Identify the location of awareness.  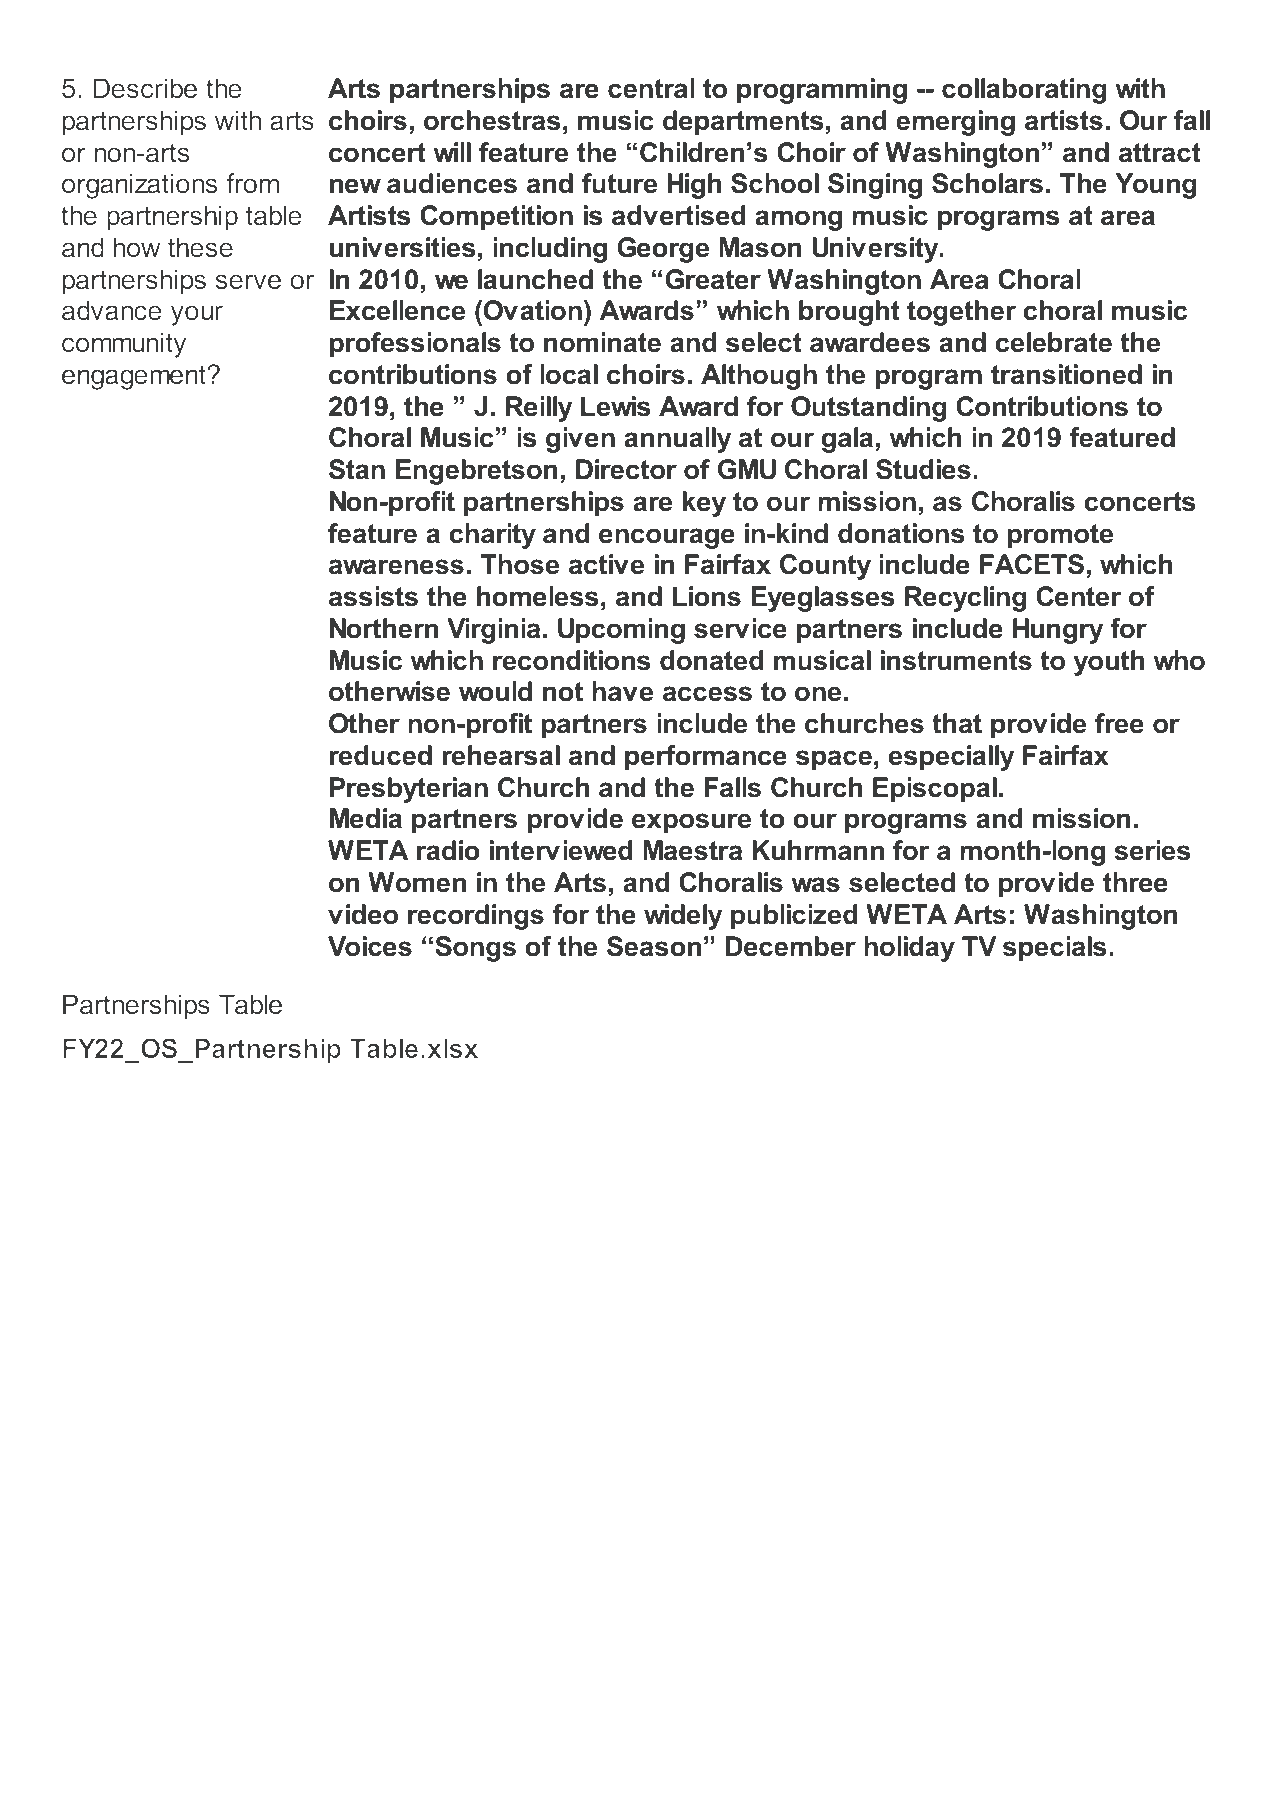
(396, 567).
